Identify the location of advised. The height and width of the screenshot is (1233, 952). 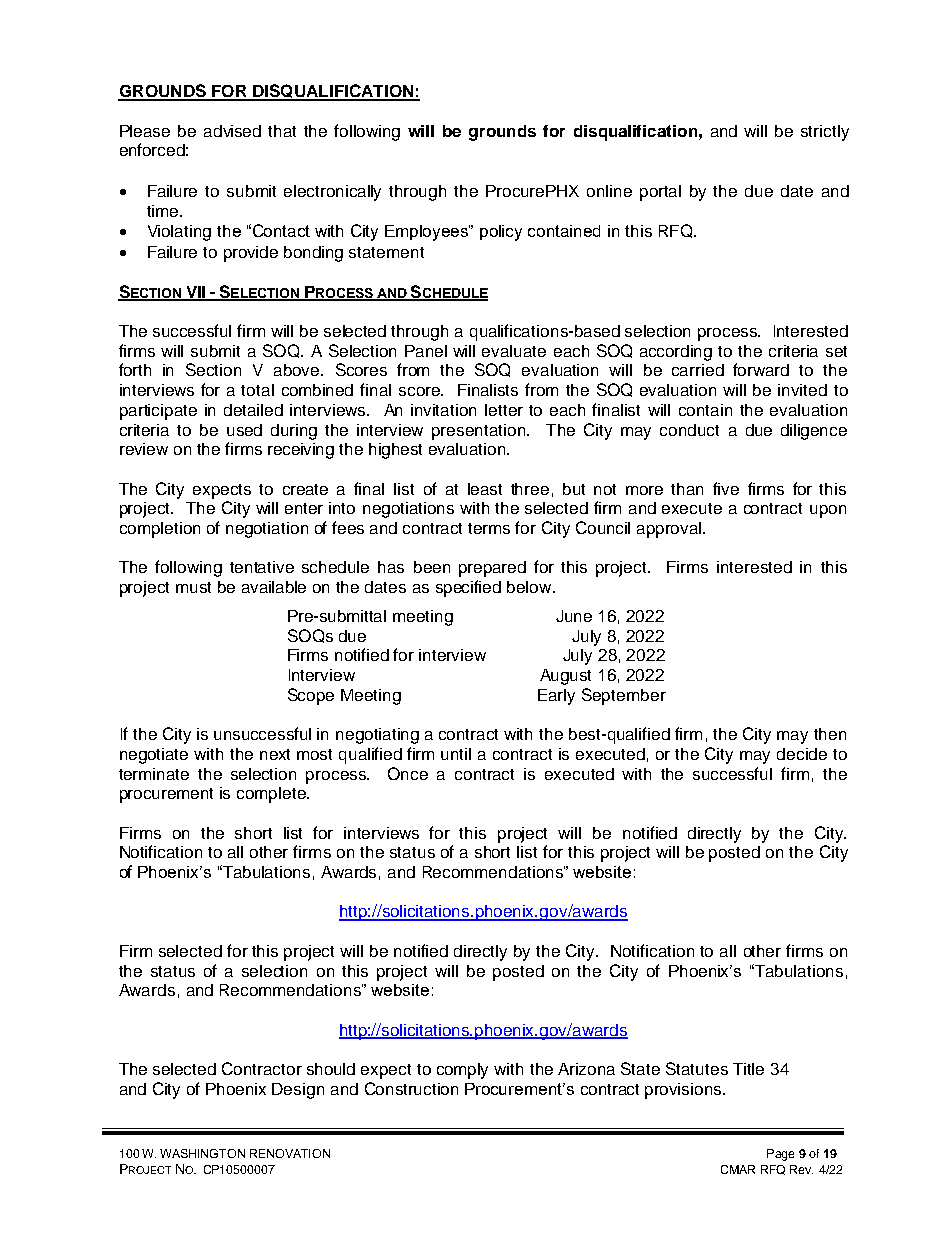
(232, 131).
